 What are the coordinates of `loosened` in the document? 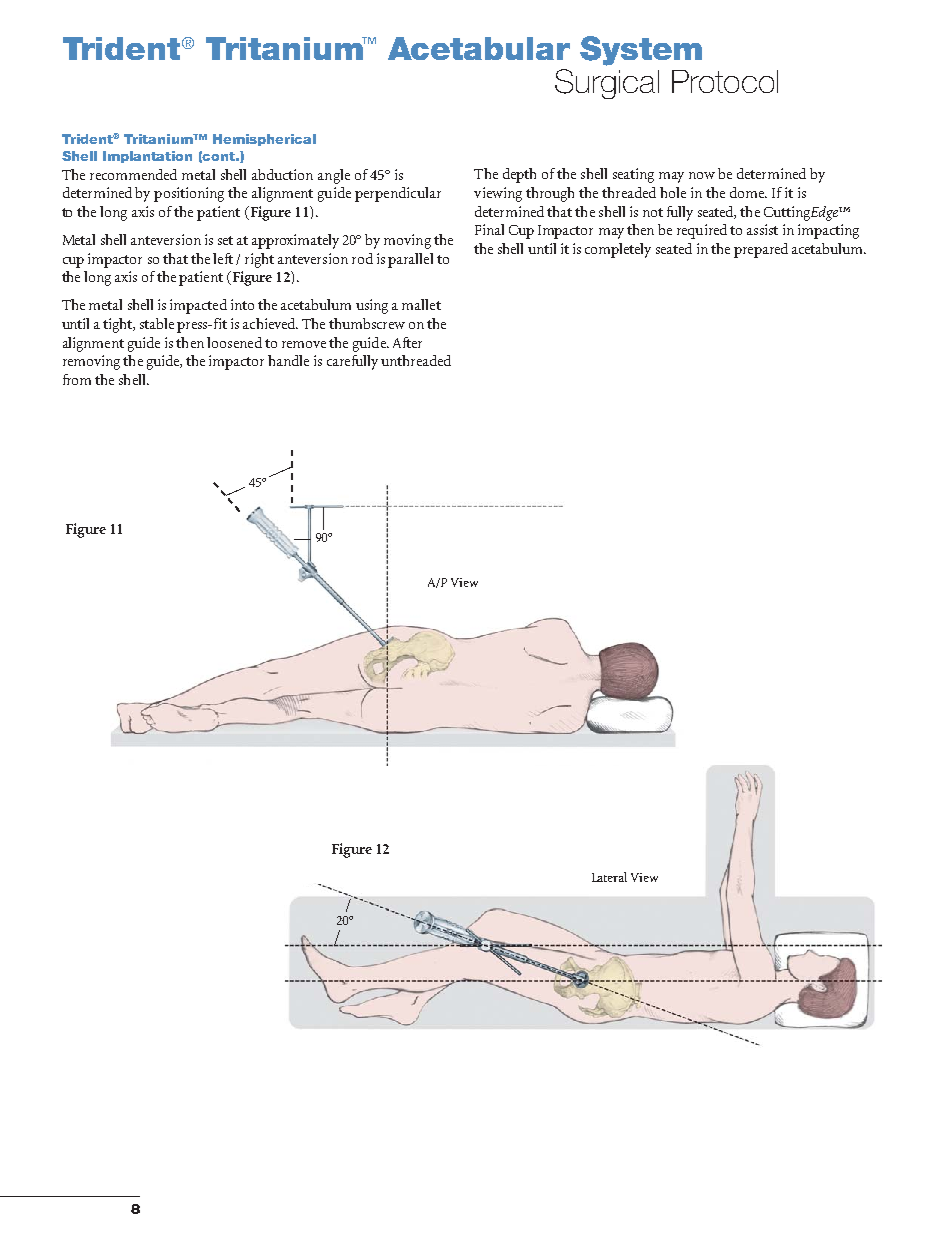 It's located at (234, 342).
